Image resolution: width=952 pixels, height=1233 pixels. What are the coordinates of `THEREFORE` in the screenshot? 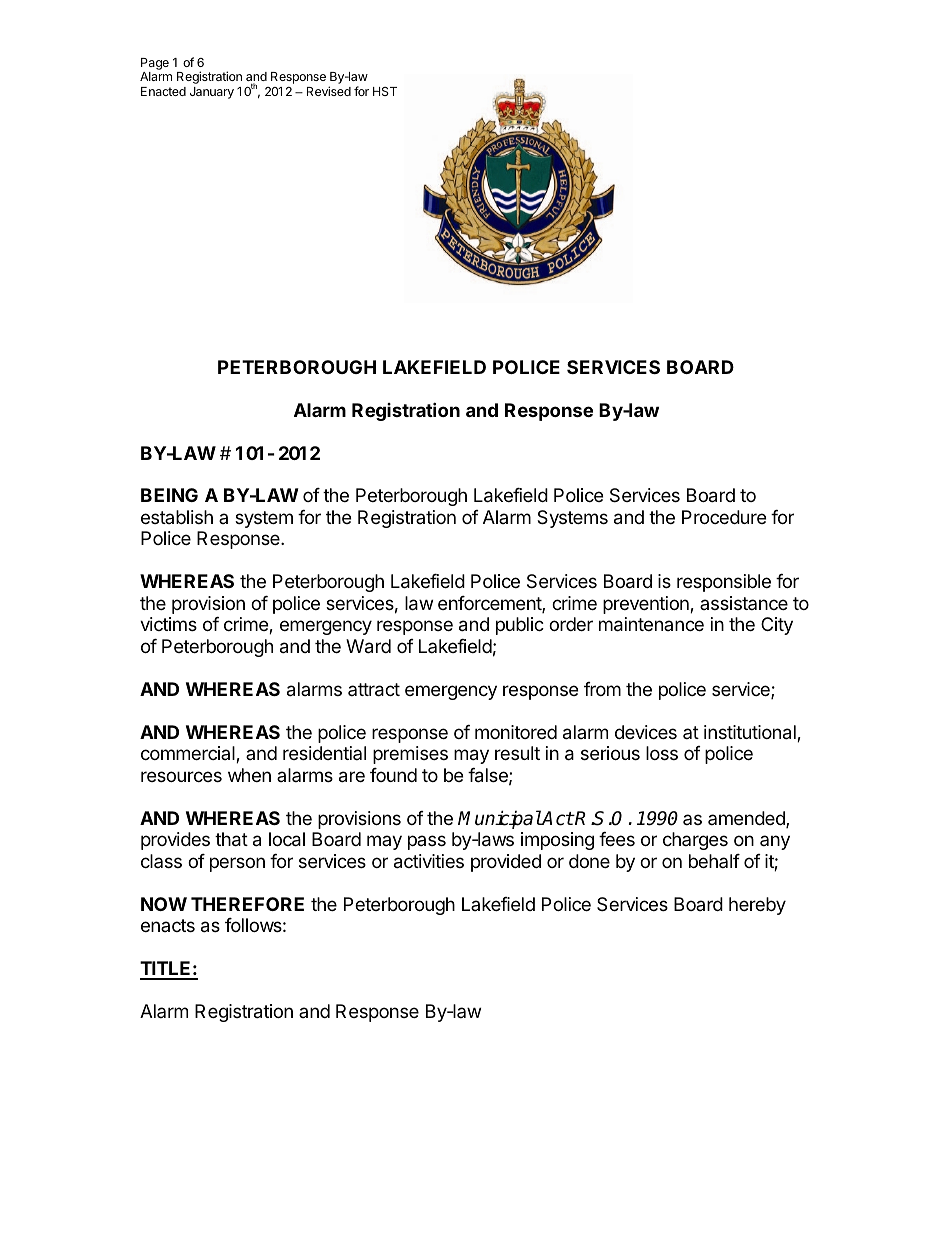 It's located at (247, 904).
